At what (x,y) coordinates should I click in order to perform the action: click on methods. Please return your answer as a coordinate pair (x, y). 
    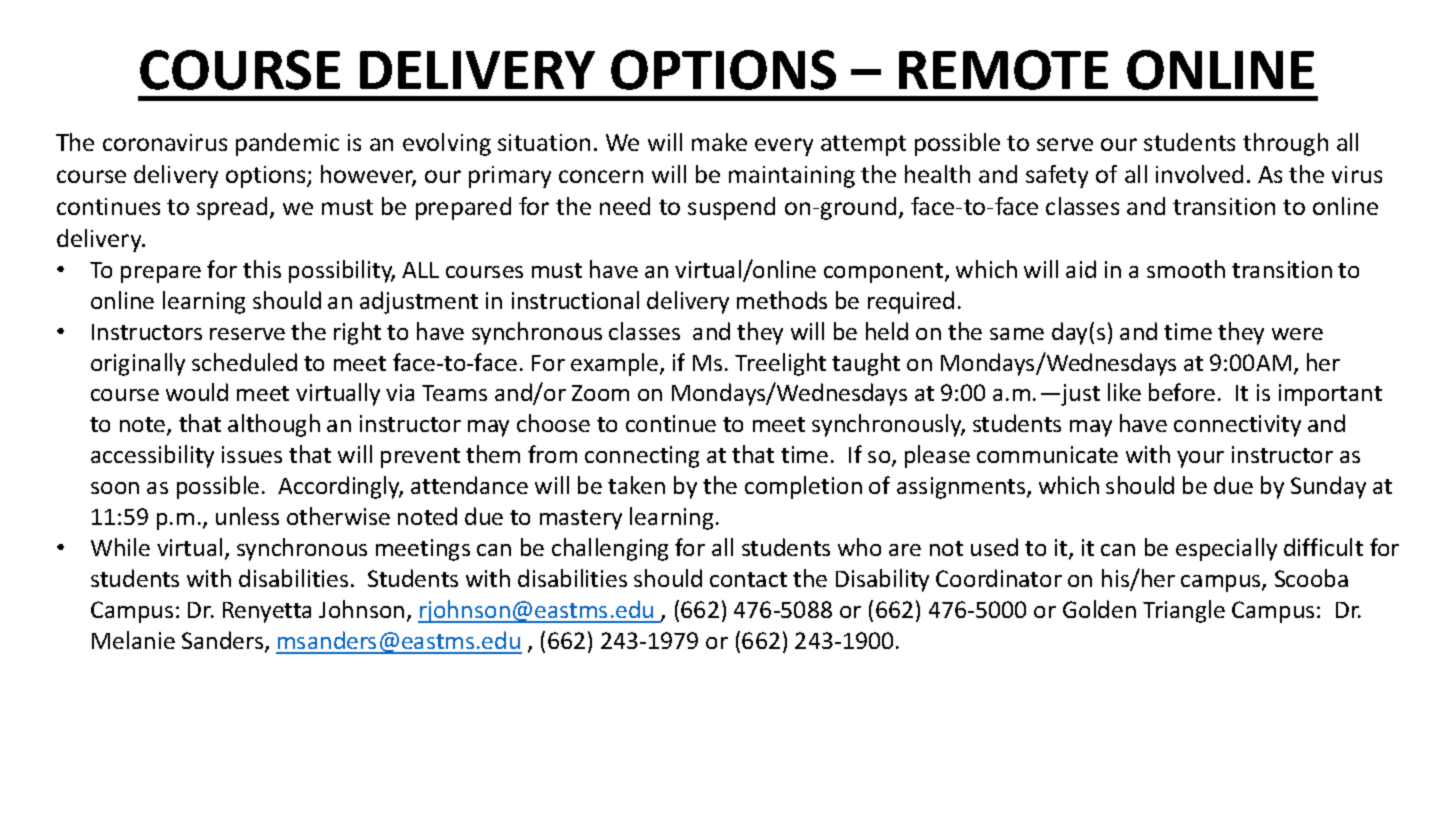
    Looking at the image, I should click on (782, 300).
